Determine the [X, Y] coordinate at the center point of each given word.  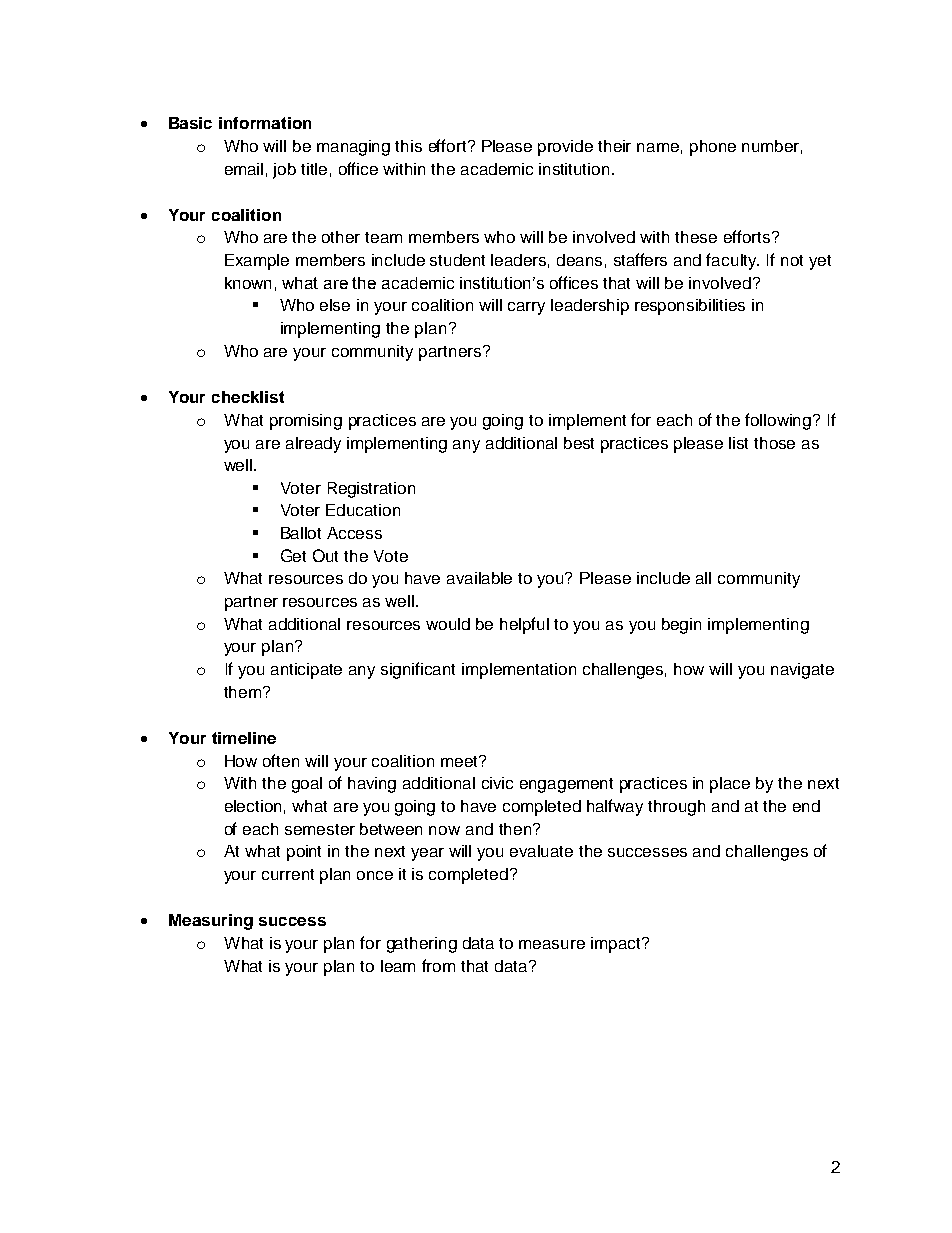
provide [565, 148]
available [479, 578]
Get [293, 555]
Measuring [211, 922]
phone [713, 148]
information [265, 123]
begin [681, 626]
